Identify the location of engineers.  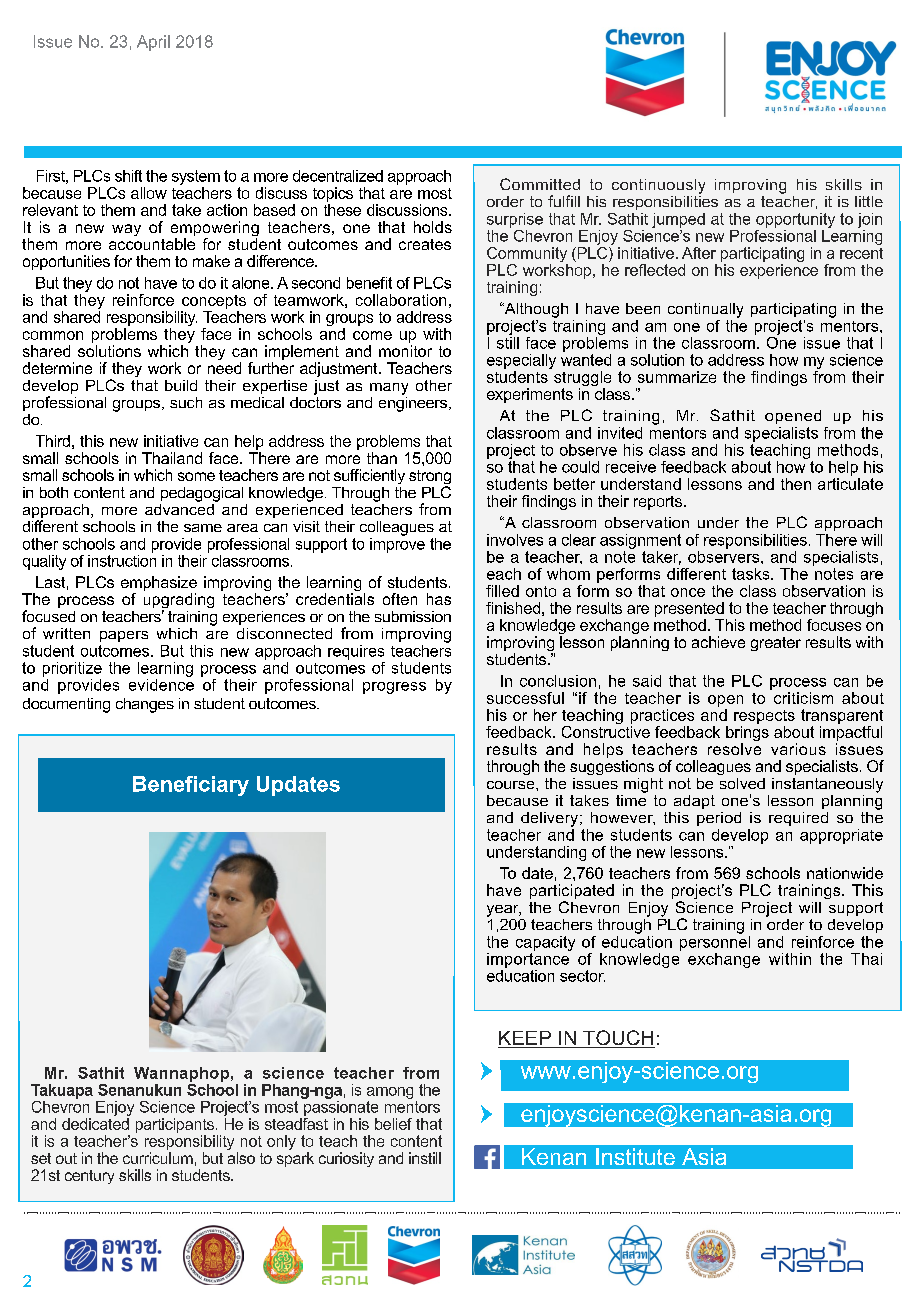
(414, 403).
